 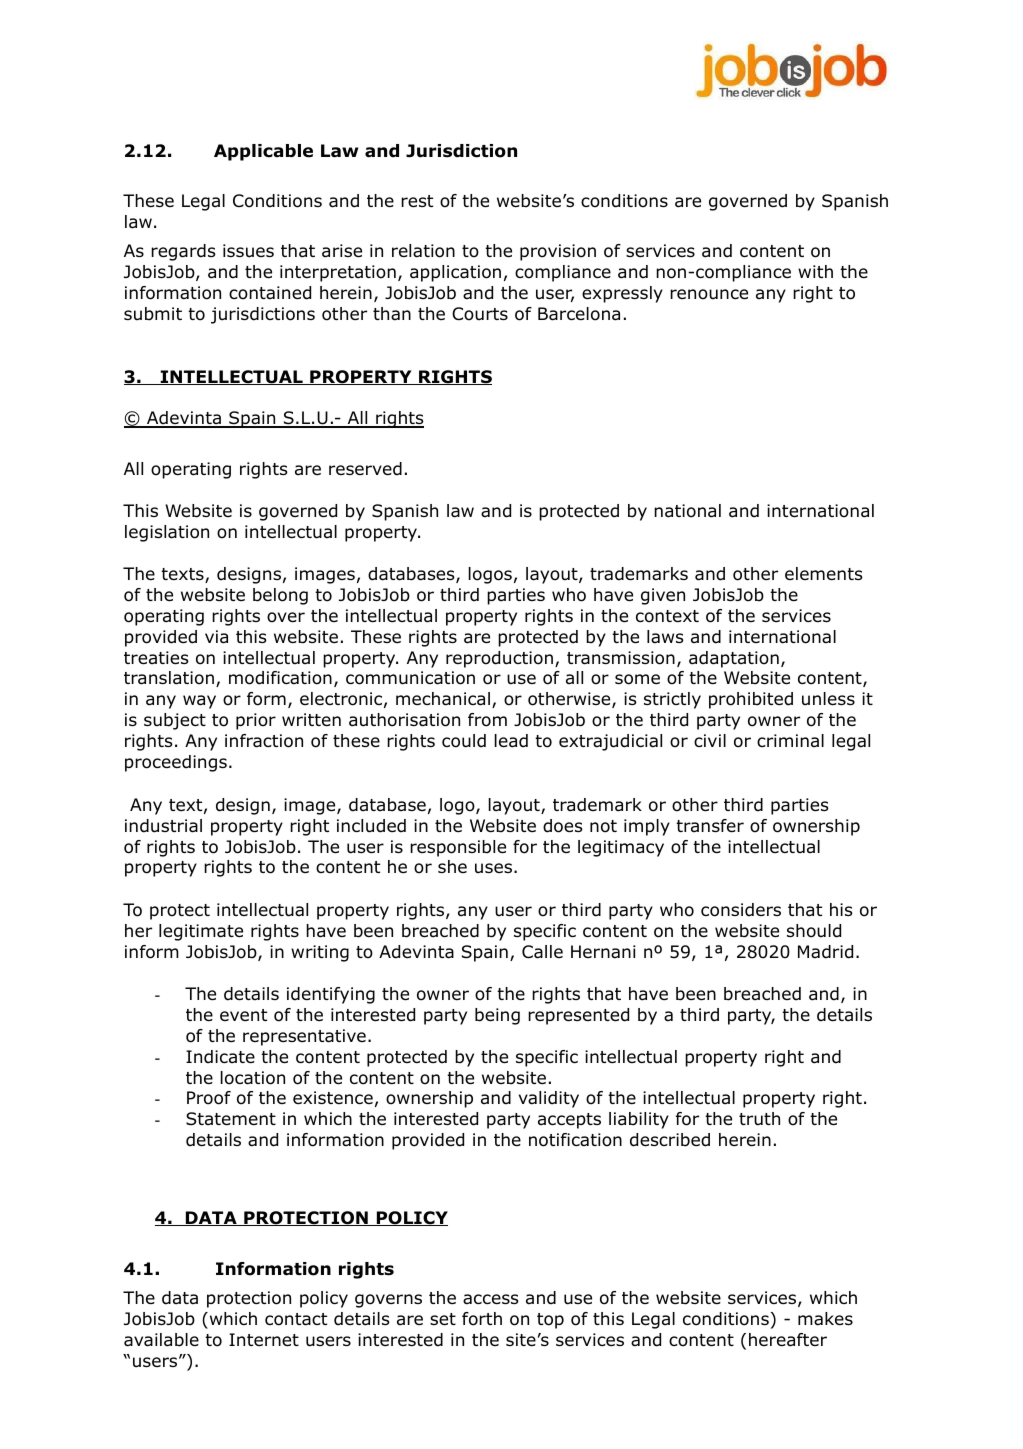 I want to click on Applicable, so click(x=263, y=152).
